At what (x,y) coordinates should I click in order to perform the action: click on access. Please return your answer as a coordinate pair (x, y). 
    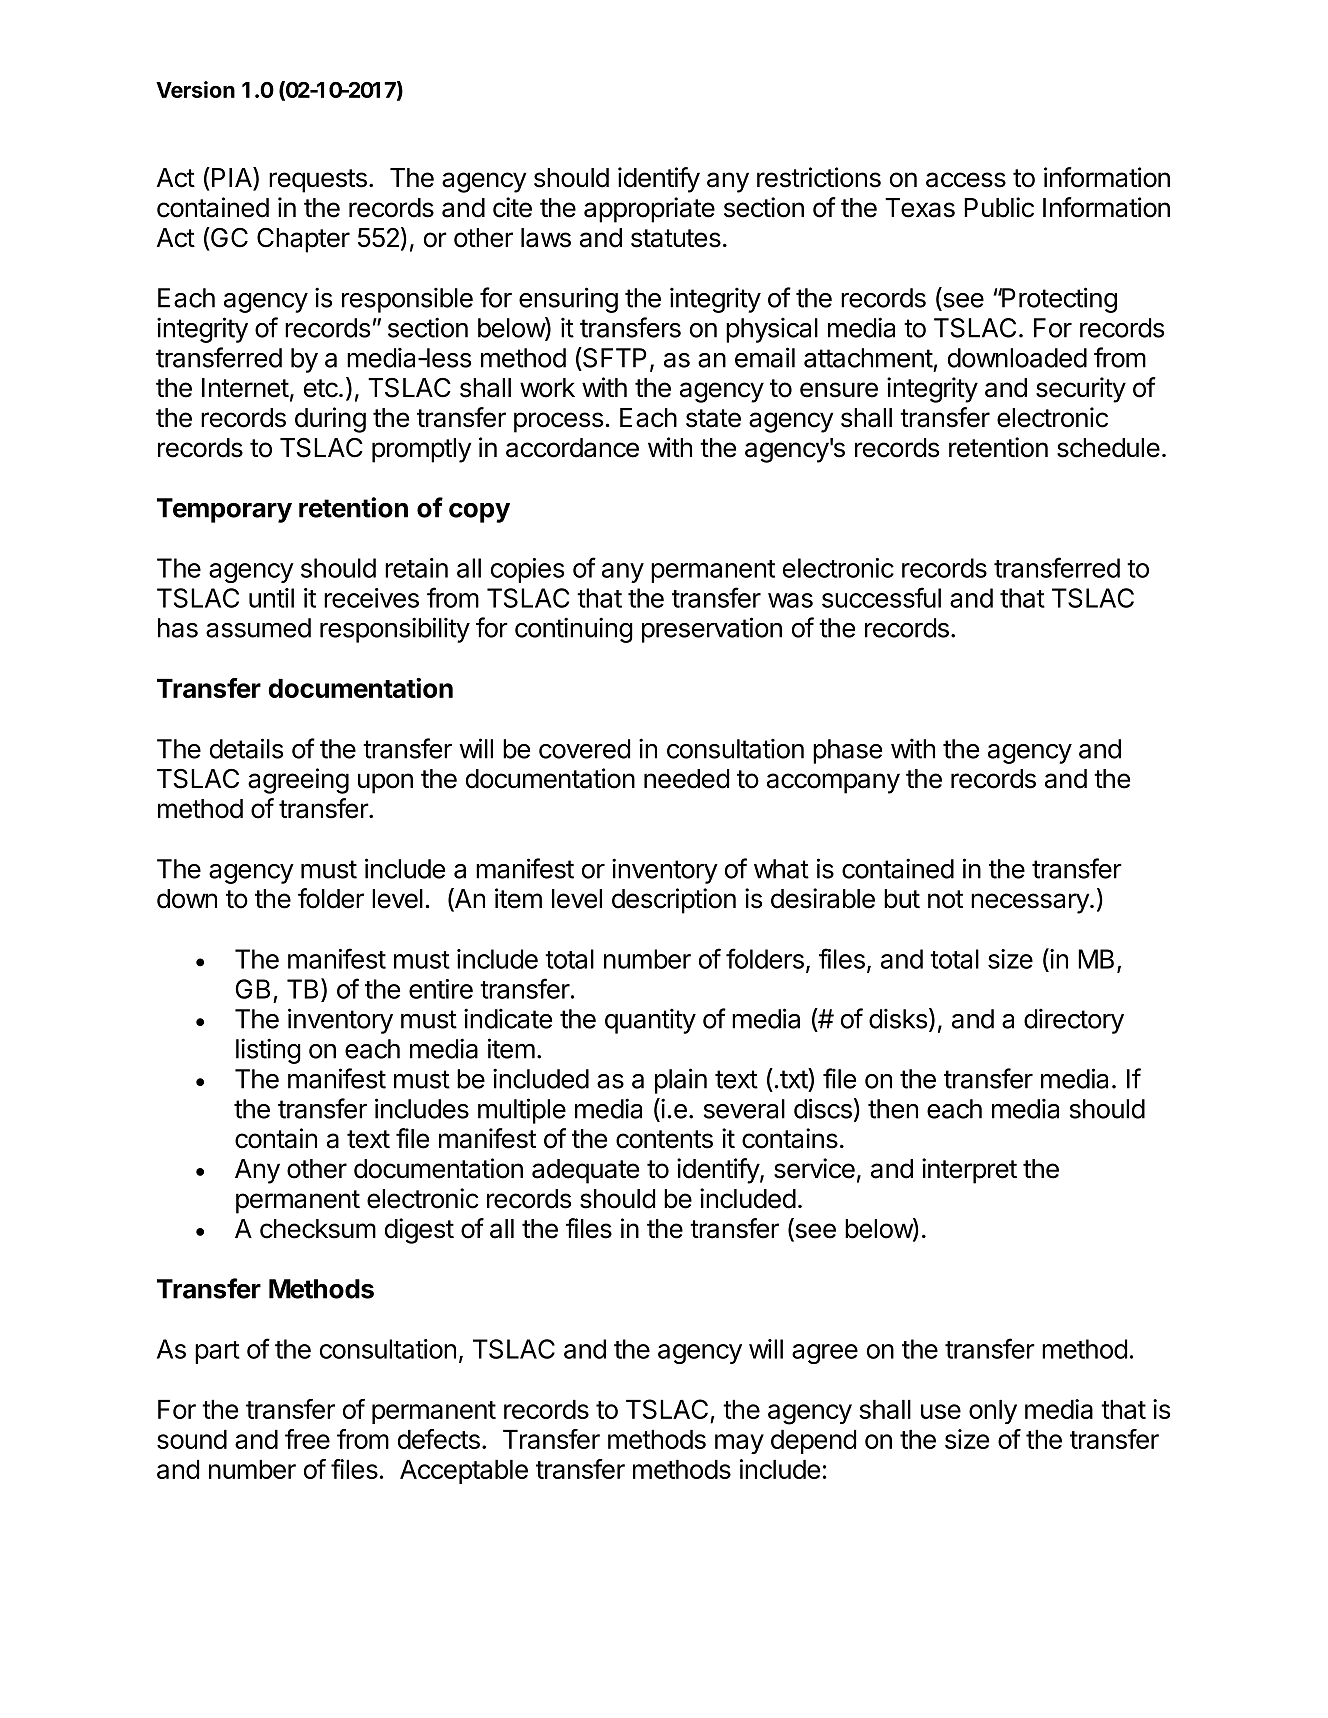
    Looking at the image, I should click on (966, 180).
